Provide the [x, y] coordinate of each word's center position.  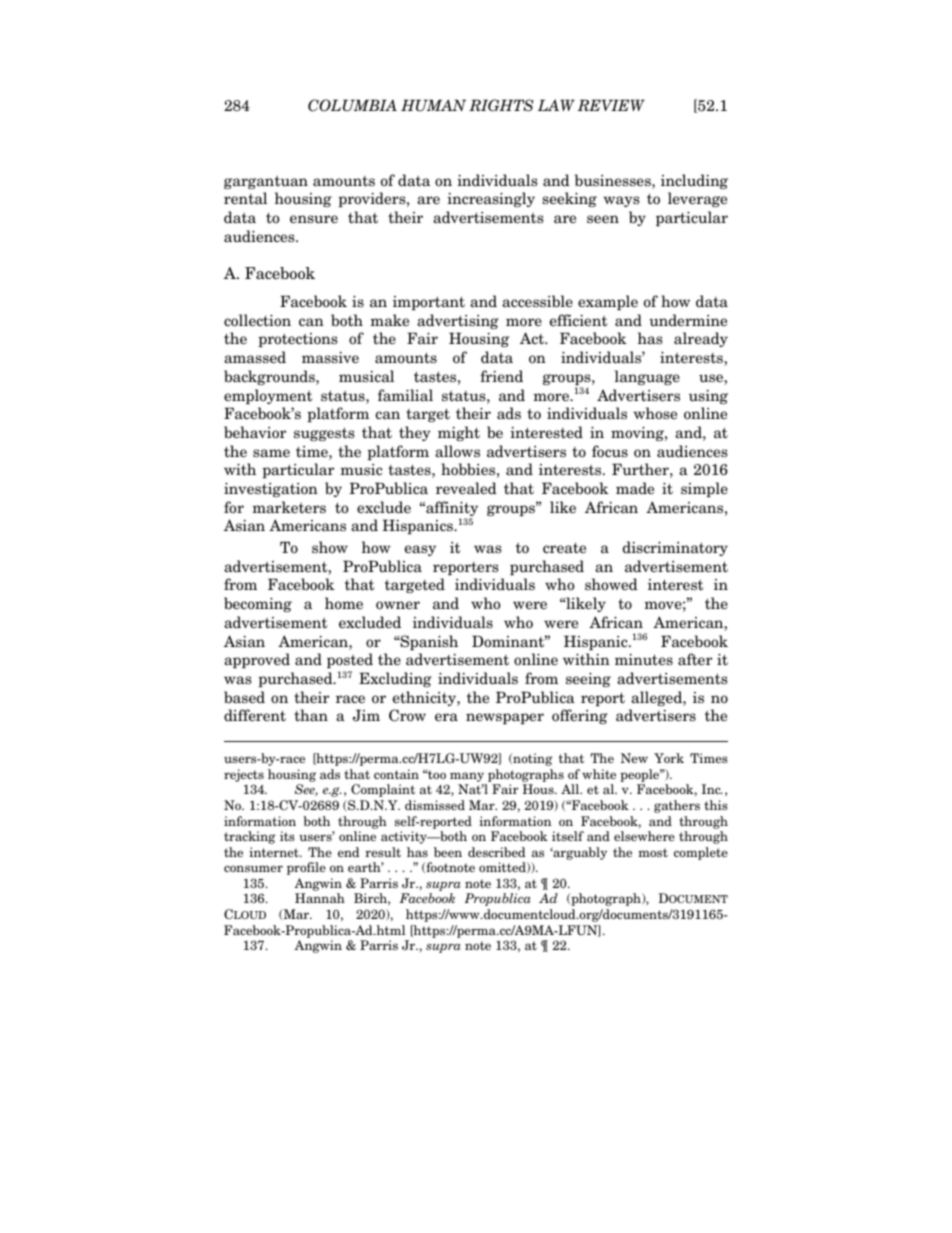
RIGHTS [501, 105]
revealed [466, 488]
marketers [289, 507]
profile [306, 868]
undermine [688, 320]
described [496, 852]
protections [298, 340]
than [311, 715]
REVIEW [611, 105]
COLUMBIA [352, 105]
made [635, 488]
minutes [644, 660]
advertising [458, 321]
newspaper [505, 718]
